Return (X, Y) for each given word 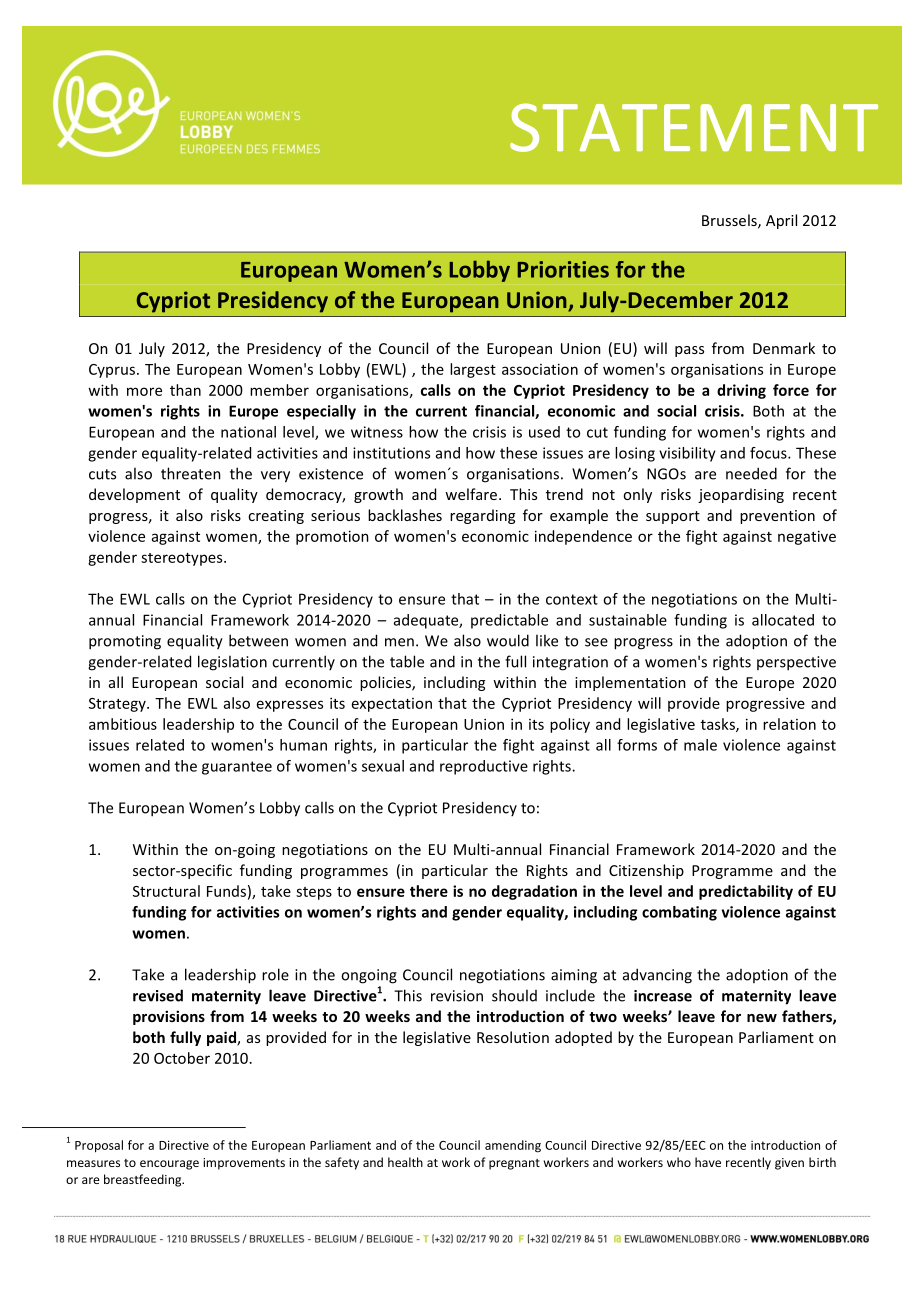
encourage (169, 1165)
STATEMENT (694, 127)
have (708, 1162)
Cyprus (112, 371)
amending (513, 1146)
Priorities (563, 269)
